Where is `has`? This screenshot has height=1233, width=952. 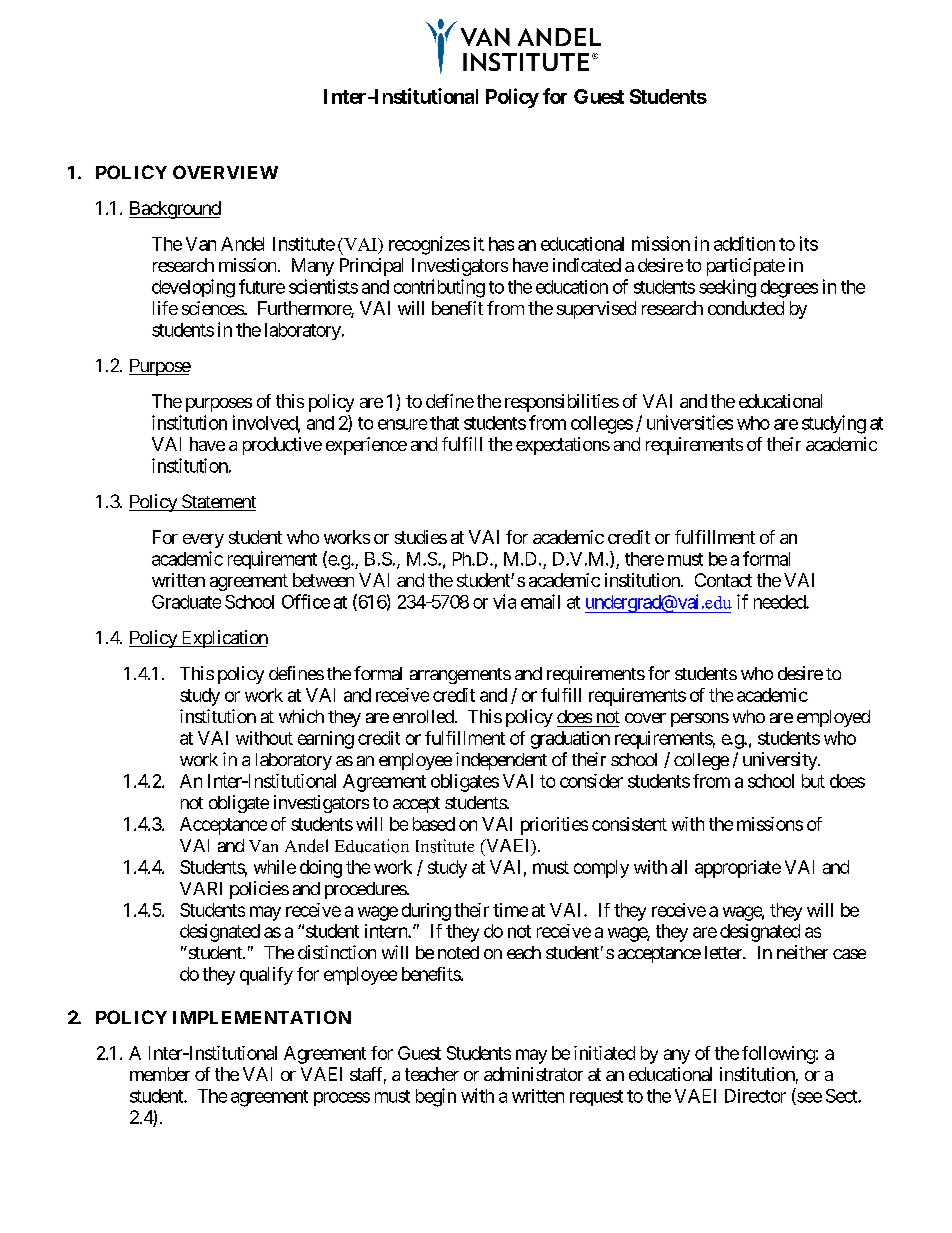
has is located at coordinates (501, 244).
